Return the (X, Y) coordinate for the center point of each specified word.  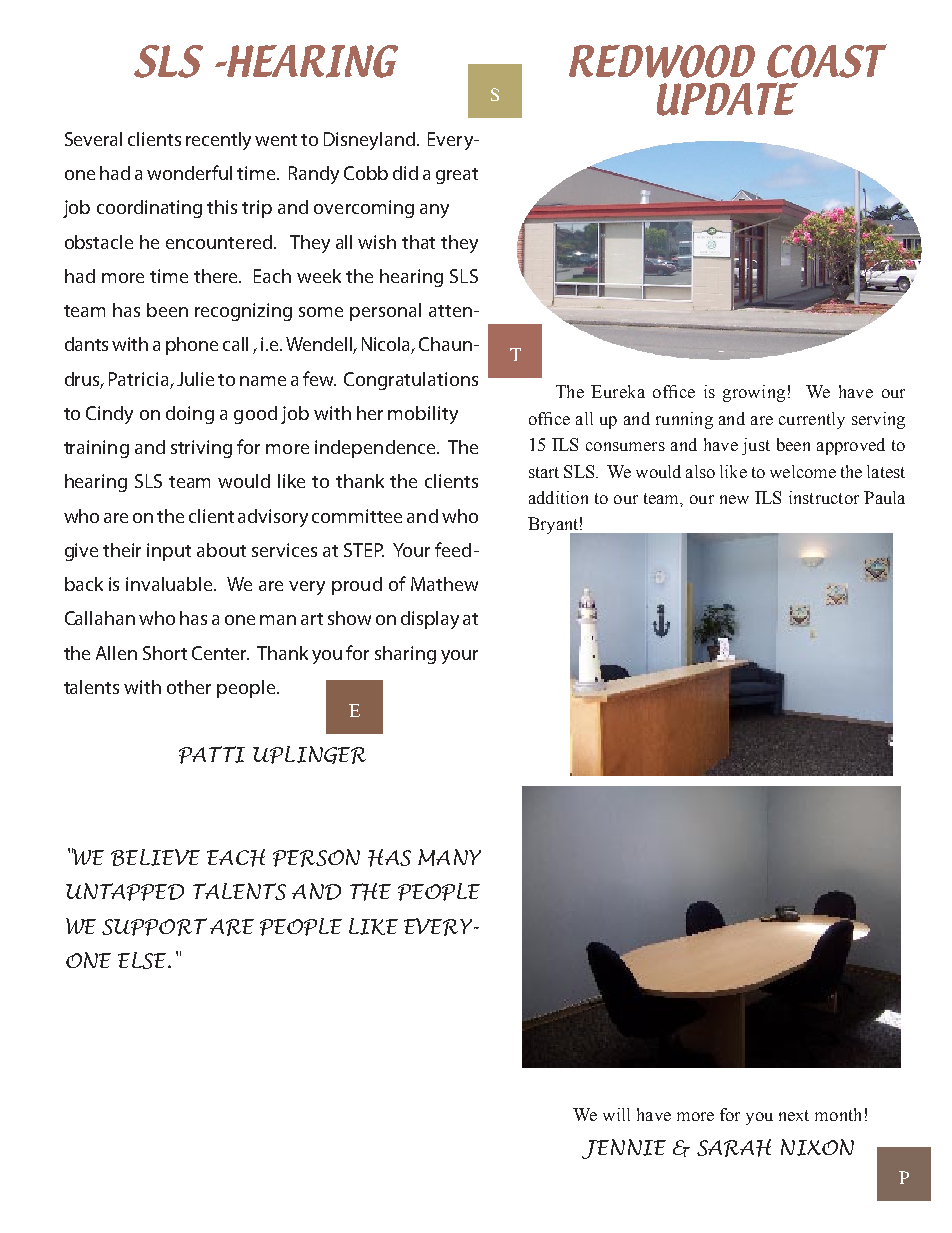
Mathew (444, 584)
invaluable (170, 584)
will (616, 1114)
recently (218, 141)
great (457, 176)
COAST (827, 61)
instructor (824, 497)
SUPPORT (154, 927)
